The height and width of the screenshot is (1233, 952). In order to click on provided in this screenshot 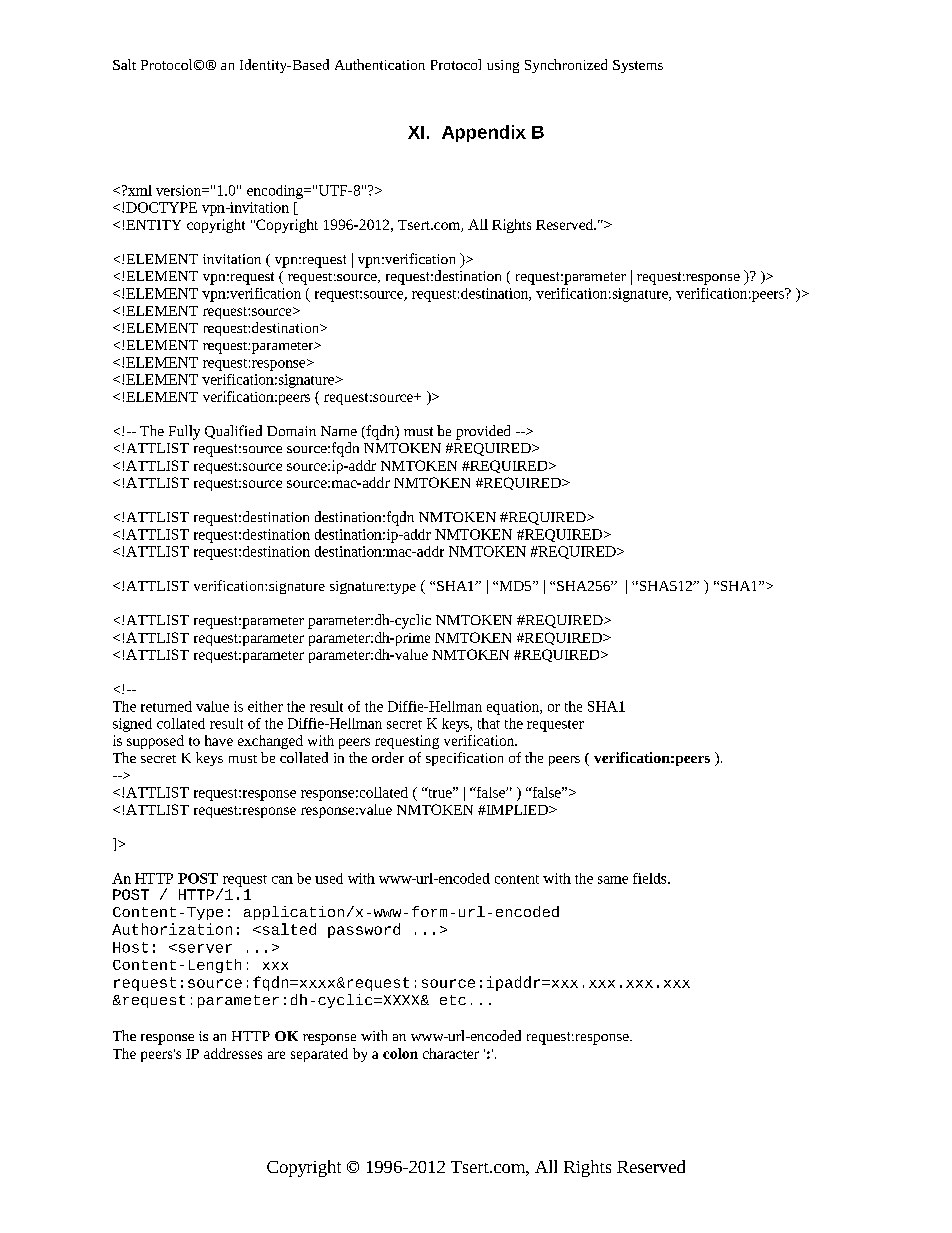, I will do `click(483, 432)`.
